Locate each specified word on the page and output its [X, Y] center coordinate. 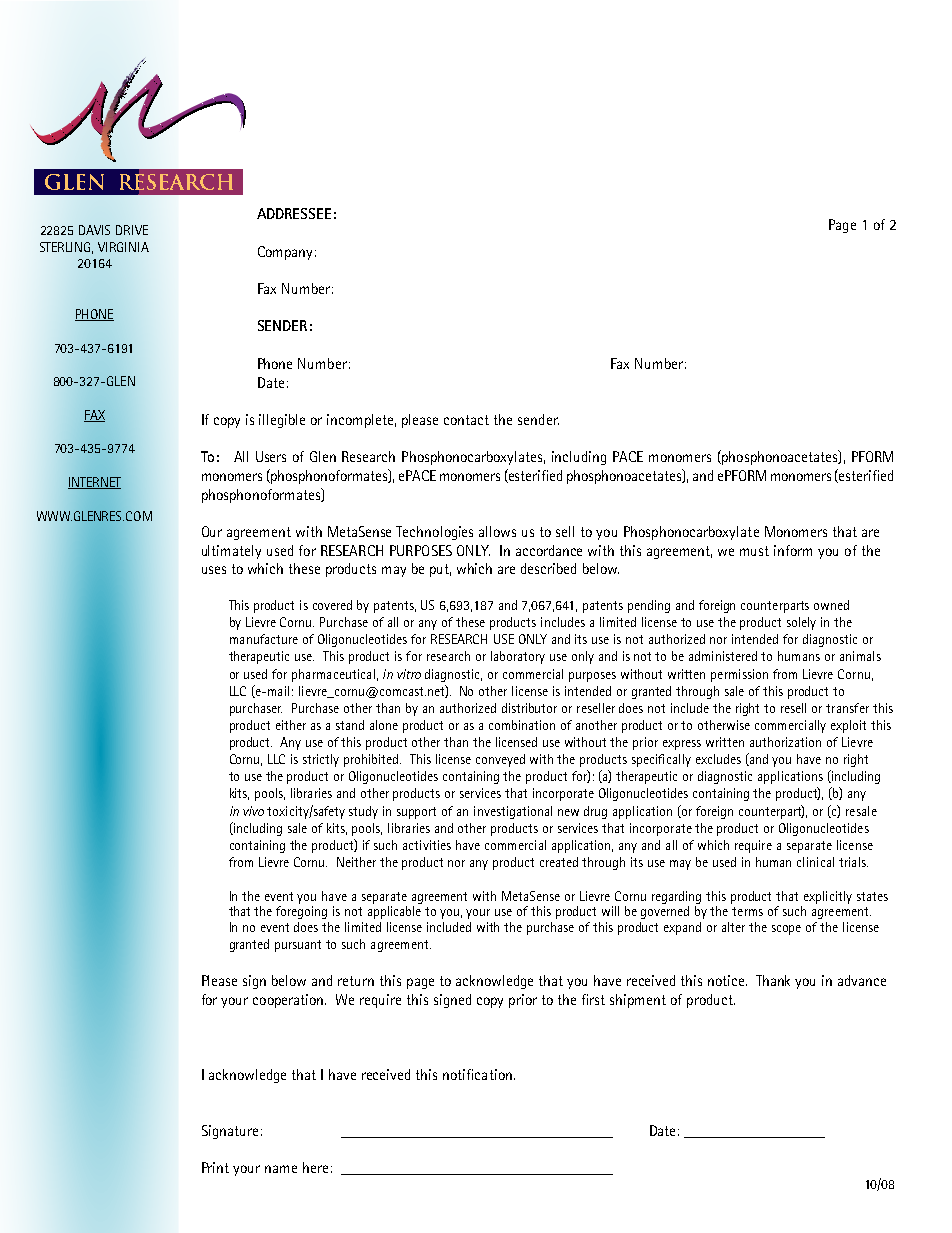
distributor [529, 708]
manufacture [264, 639]
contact [466, 420]
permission [739, 675]
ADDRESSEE [294, 213]
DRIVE [132, 230]
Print [215, 1167]
